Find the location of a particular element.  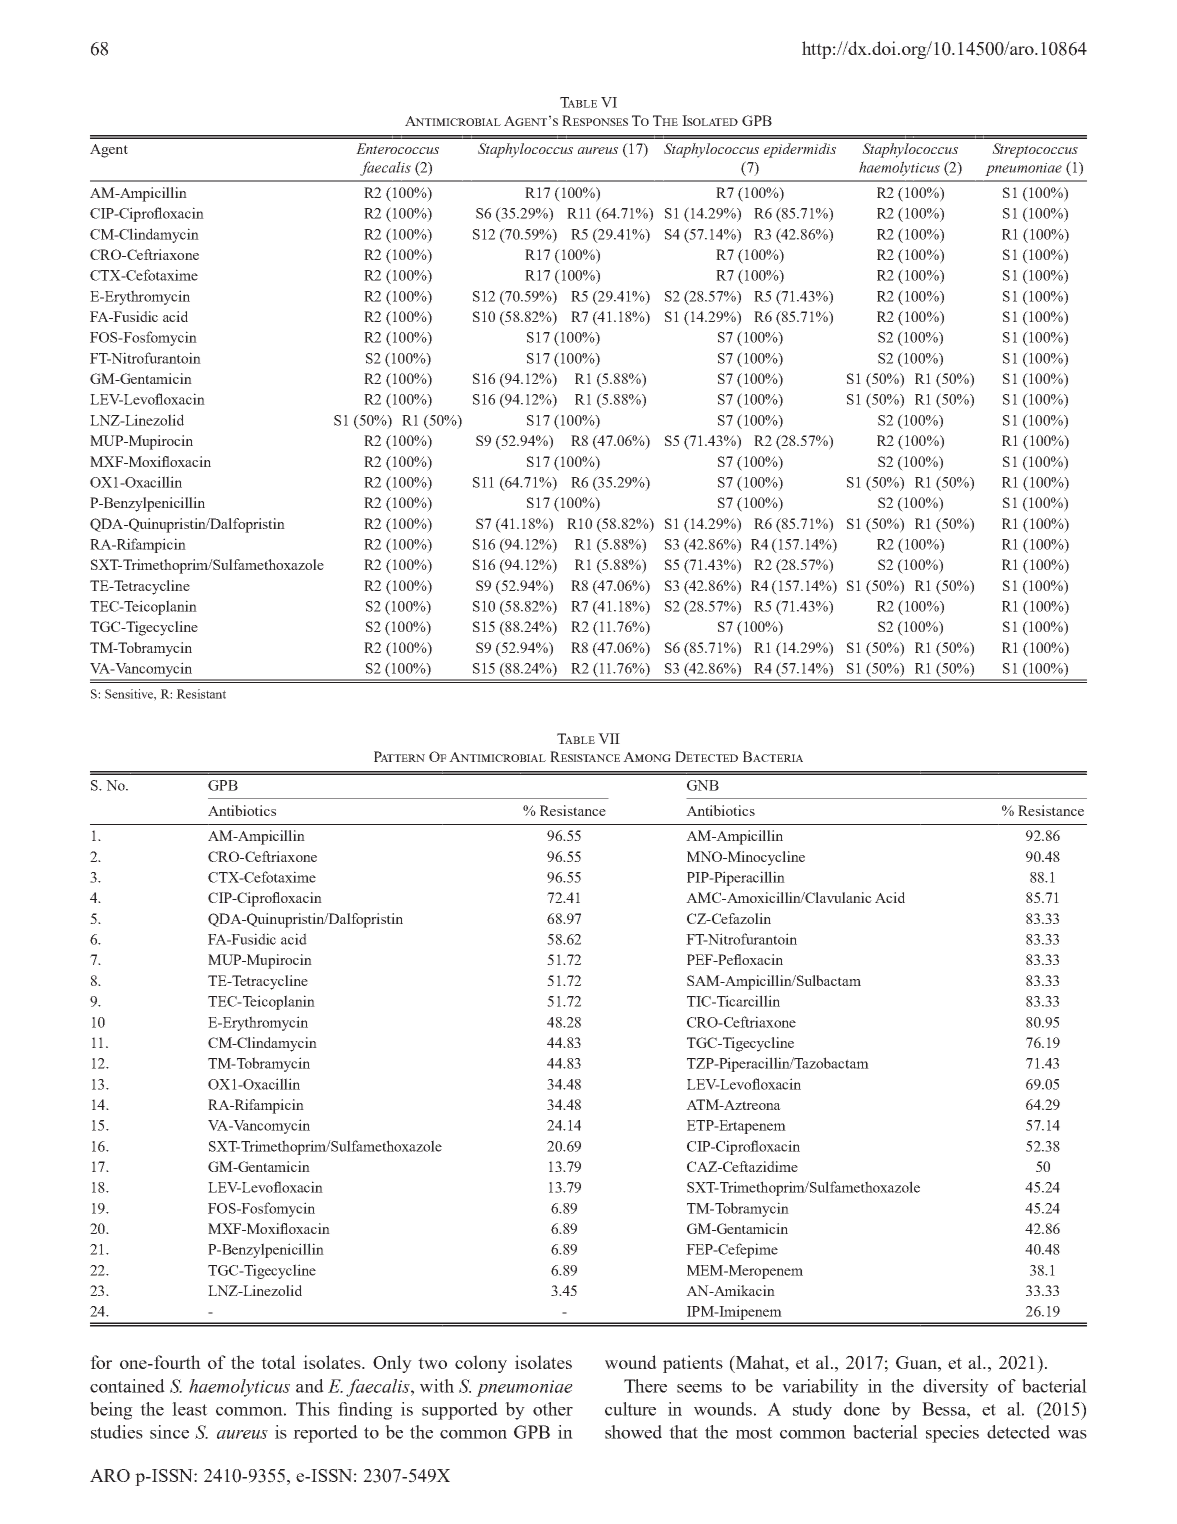

Pattern is located at coordinates (399, 756).
